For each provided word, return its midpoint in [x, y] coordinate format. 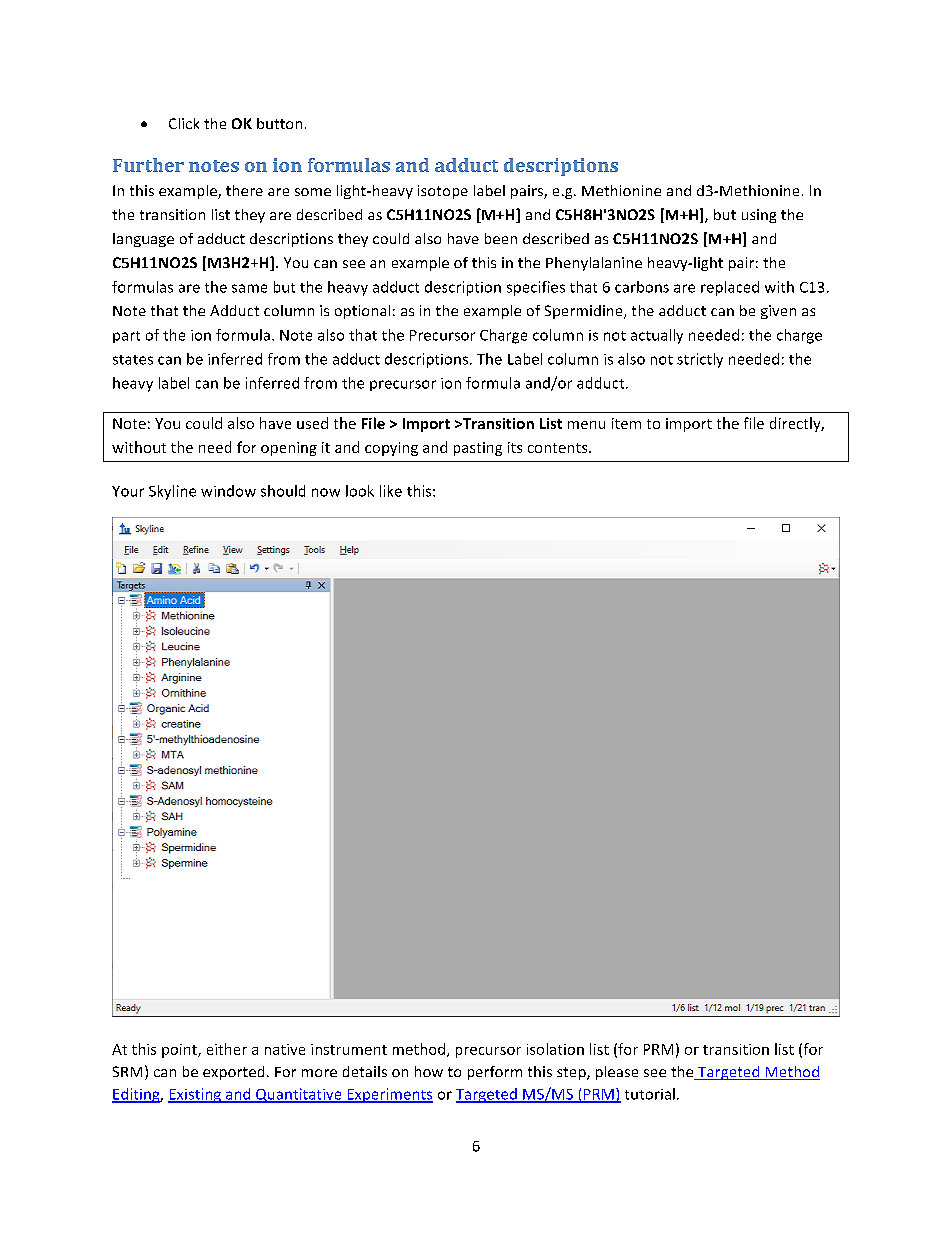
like [391, 491]
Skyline [172, 492]
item [626, 423]
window [228, 491]
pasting [478, 449]
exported [233, 1073]
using [759, 216]
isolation [555, 1049]
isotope [443, 192]
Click [184, 123]
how [429, 1071]
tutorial [650, 1094]
